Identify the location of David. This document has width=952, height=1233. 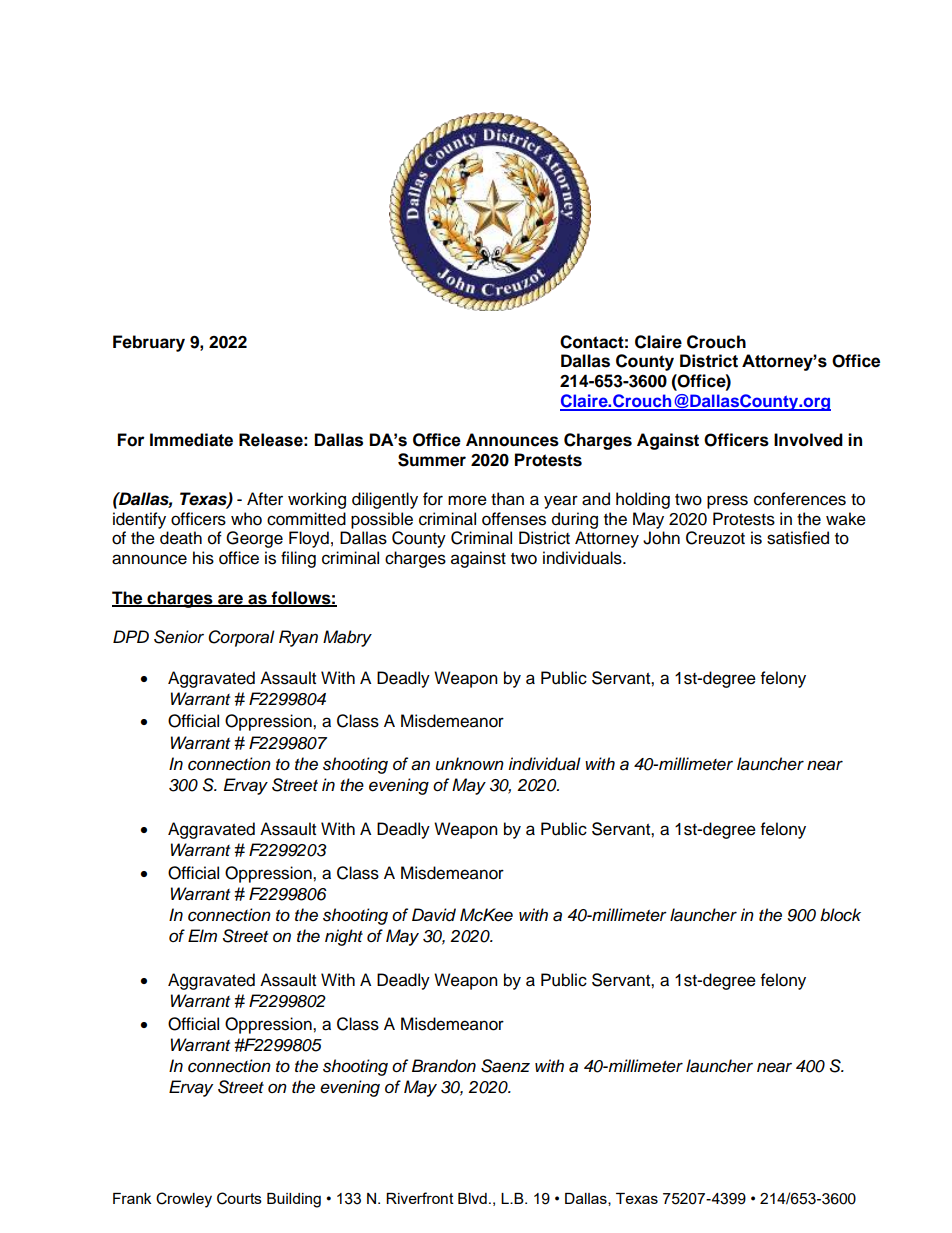
(434, 915).
